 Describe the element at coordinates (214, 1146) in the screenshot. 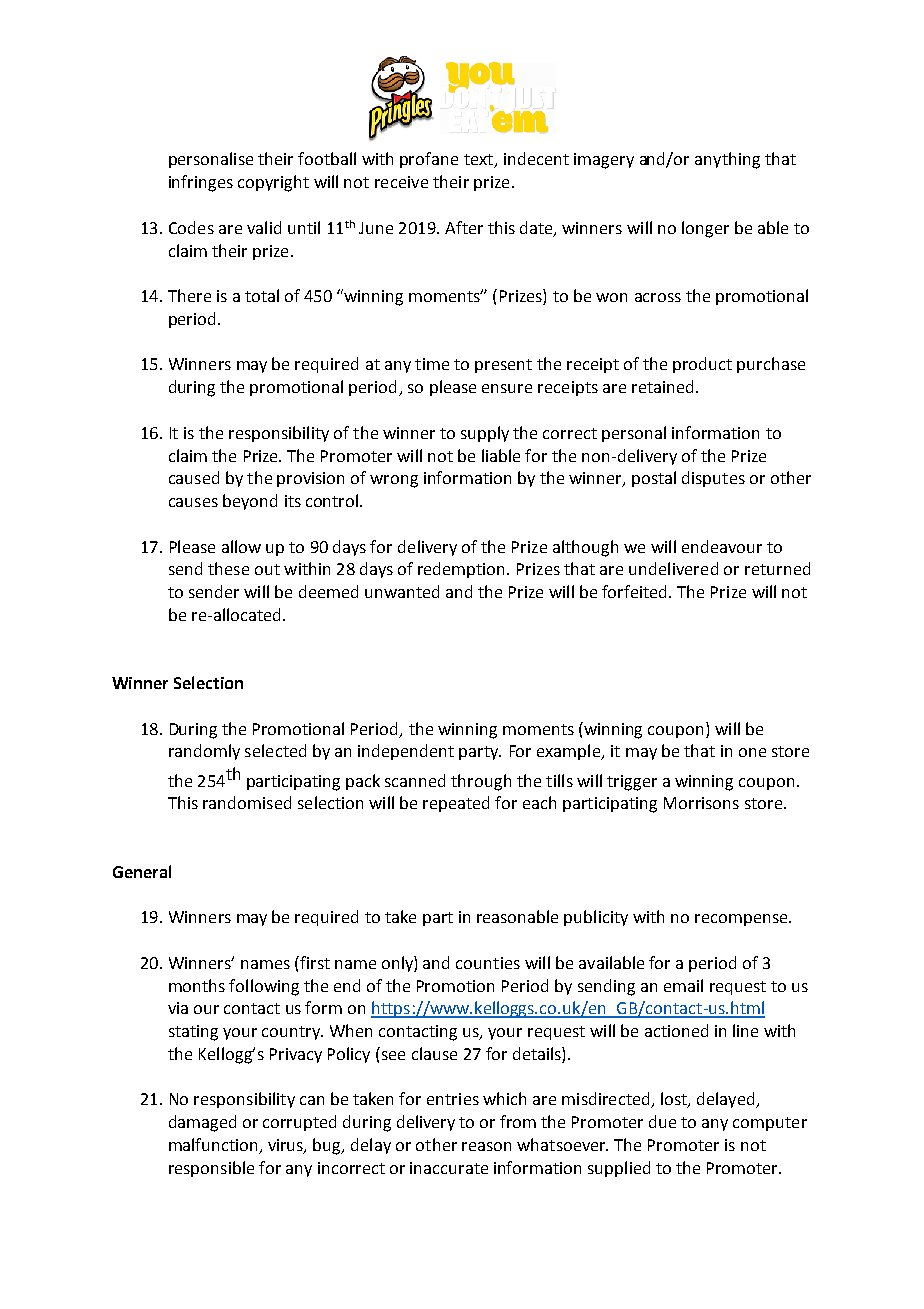

I see `malfunction` at that location.
